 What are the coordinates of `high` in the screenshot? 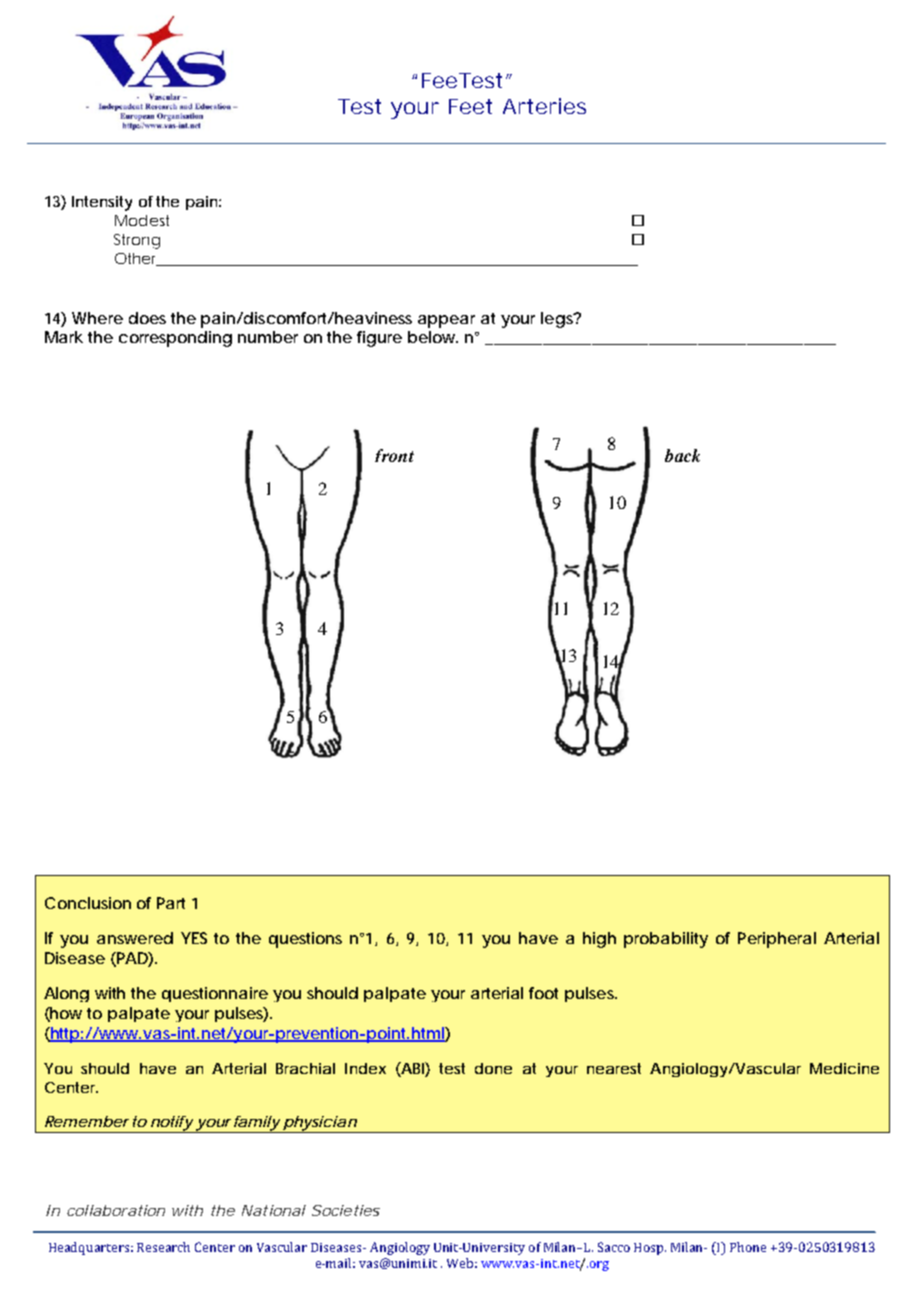 It's located at (599, 940).
